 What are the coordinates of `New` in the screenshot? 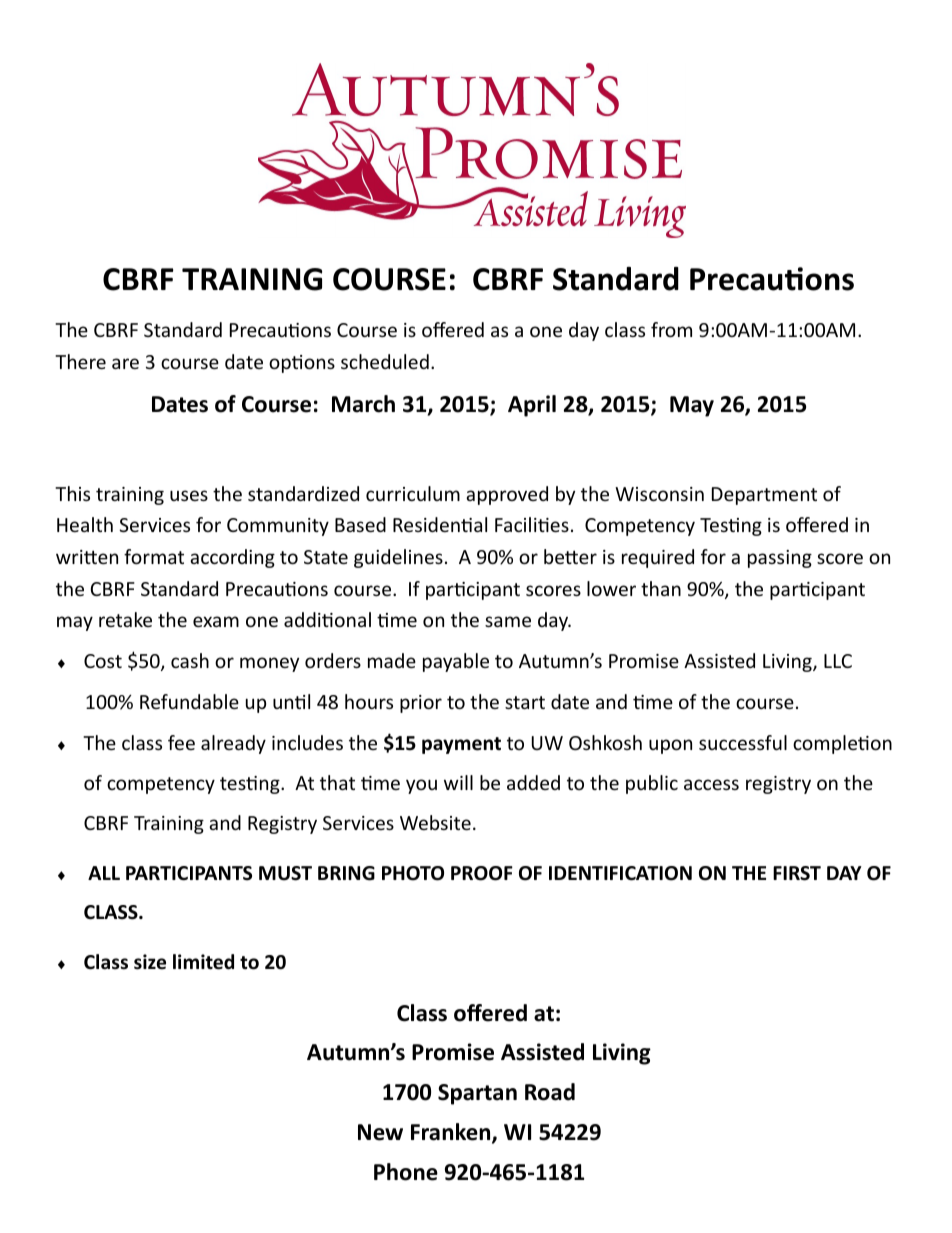 It's located at (380, 1132).
